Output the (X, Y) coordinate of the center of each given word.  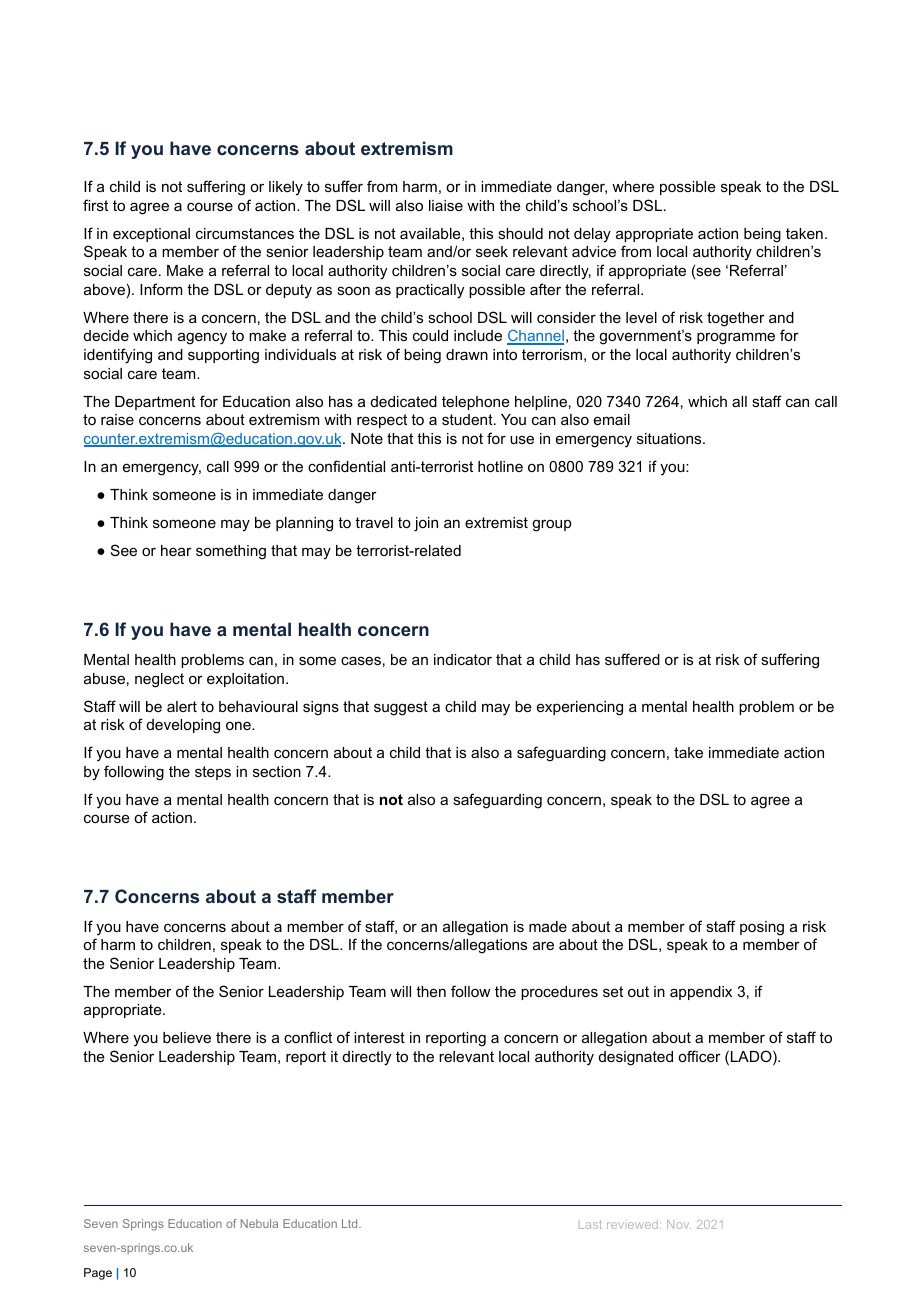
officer (699, 1056)
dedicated (404, 401)
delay (592, 235)
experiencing (580, 708)
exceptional (151, 235)
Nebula (259, 1223)
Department (155, 403)
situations (670, 438)
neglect (159, 680)
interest (379, 1037)
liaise (446, 205)
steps (213, 773)
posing (762, 928)
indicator (463, 659)
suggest (401, 708)
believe (187, 1037)
